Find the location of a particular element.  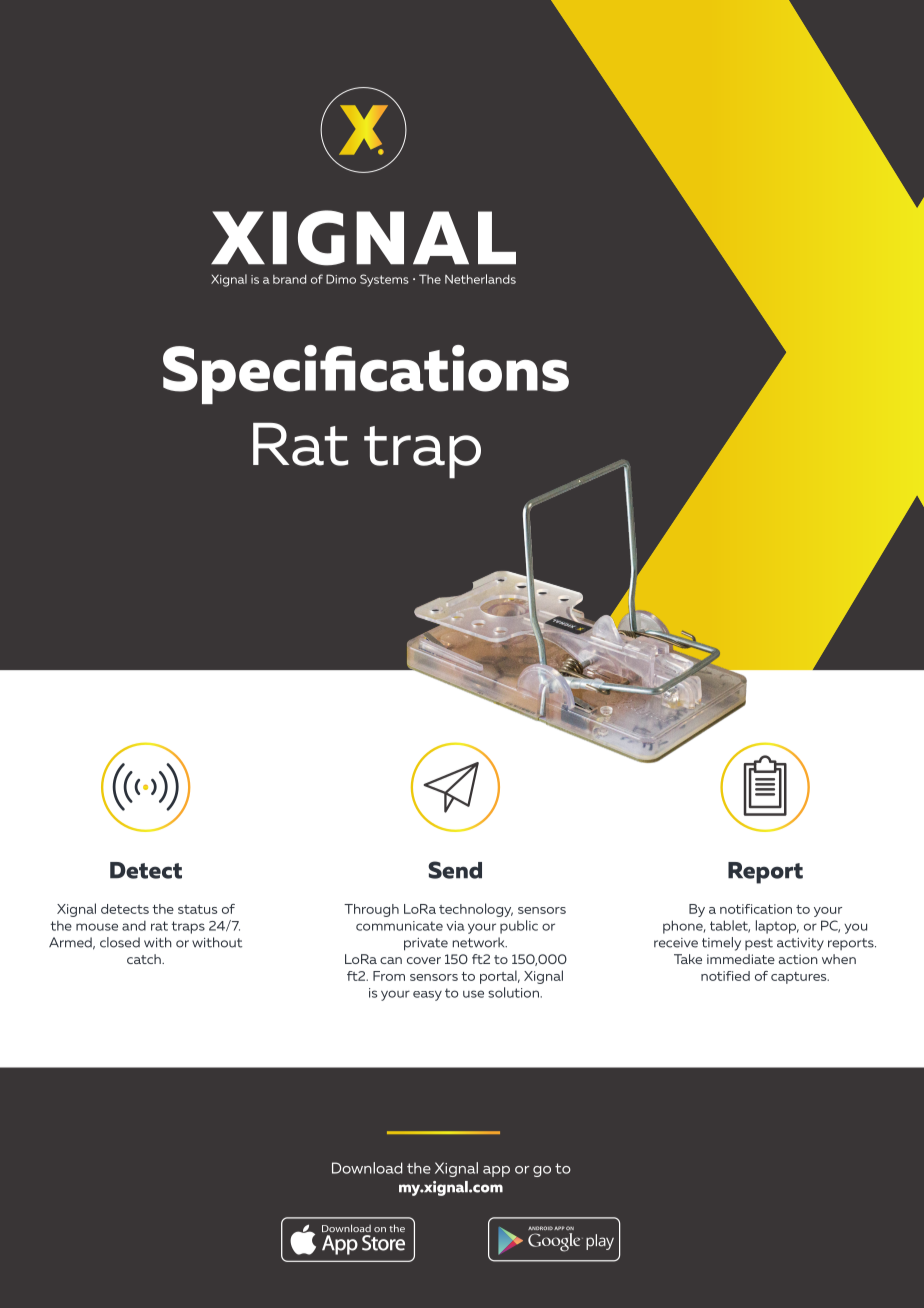

and is located at coordinates (134, 926).
